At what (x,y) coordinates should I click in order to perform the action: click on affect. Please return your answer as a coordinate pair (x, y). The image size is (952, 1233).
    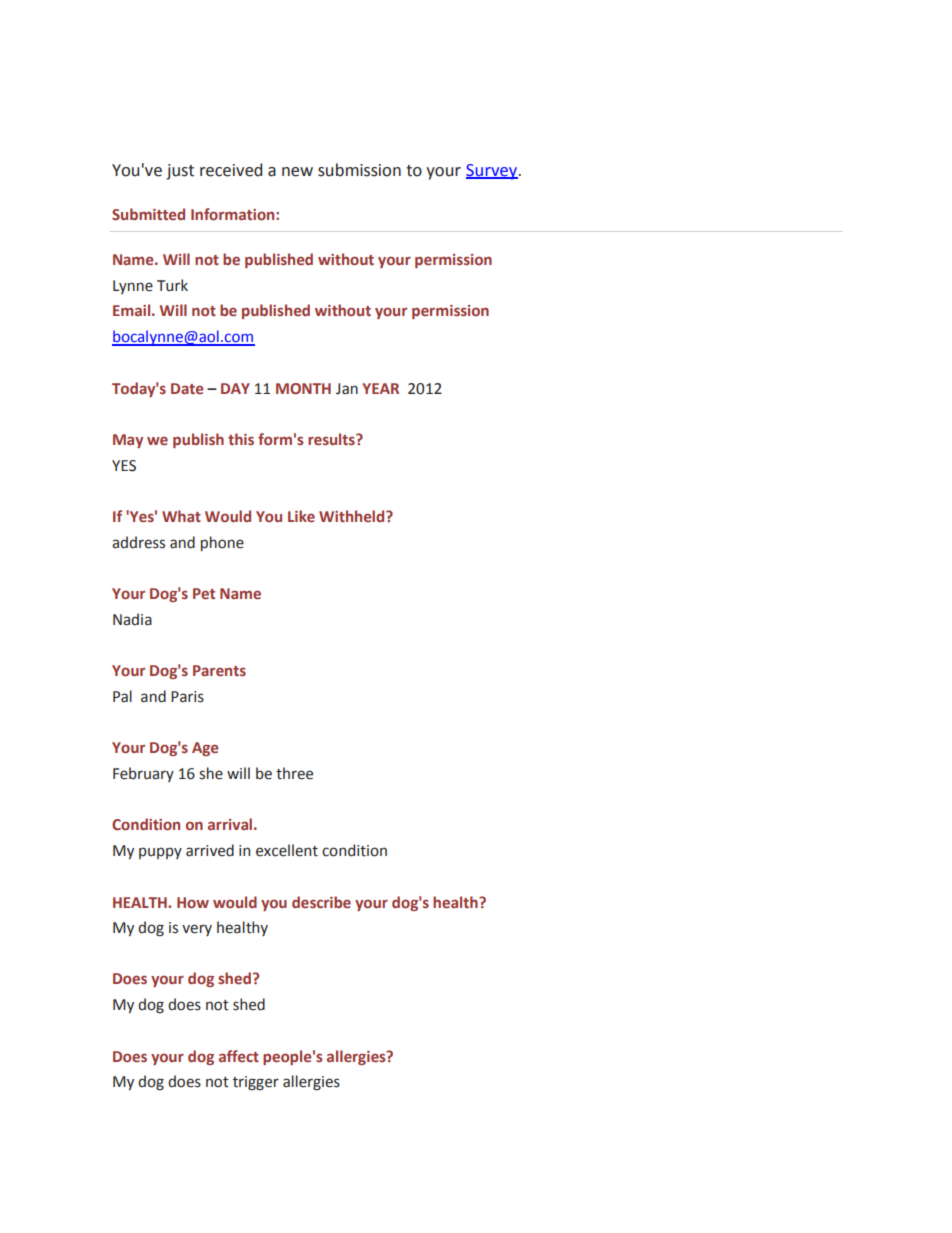
    Looking at the image, I should click on (239, 1056).
